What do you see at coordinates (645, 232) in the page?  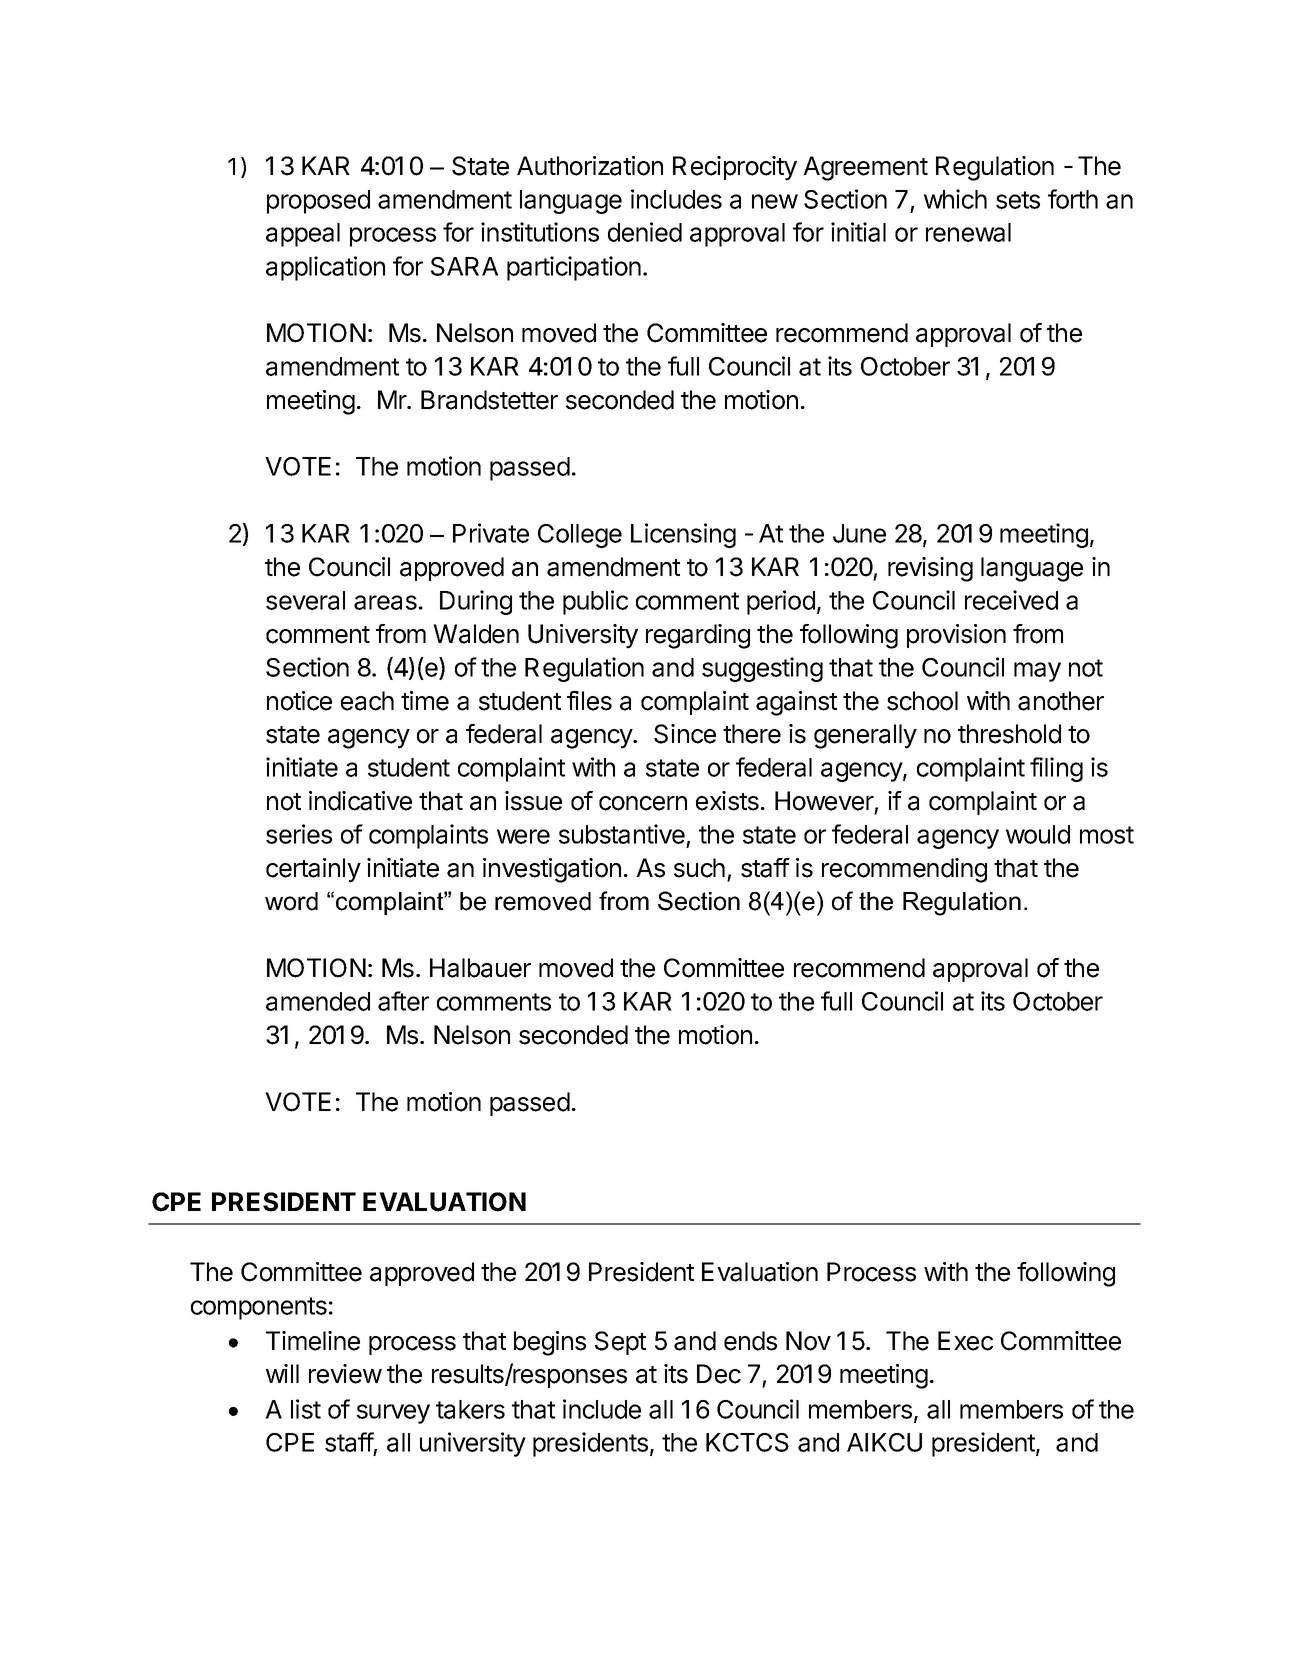 I see `denied` at bounding box center [645, 232].
